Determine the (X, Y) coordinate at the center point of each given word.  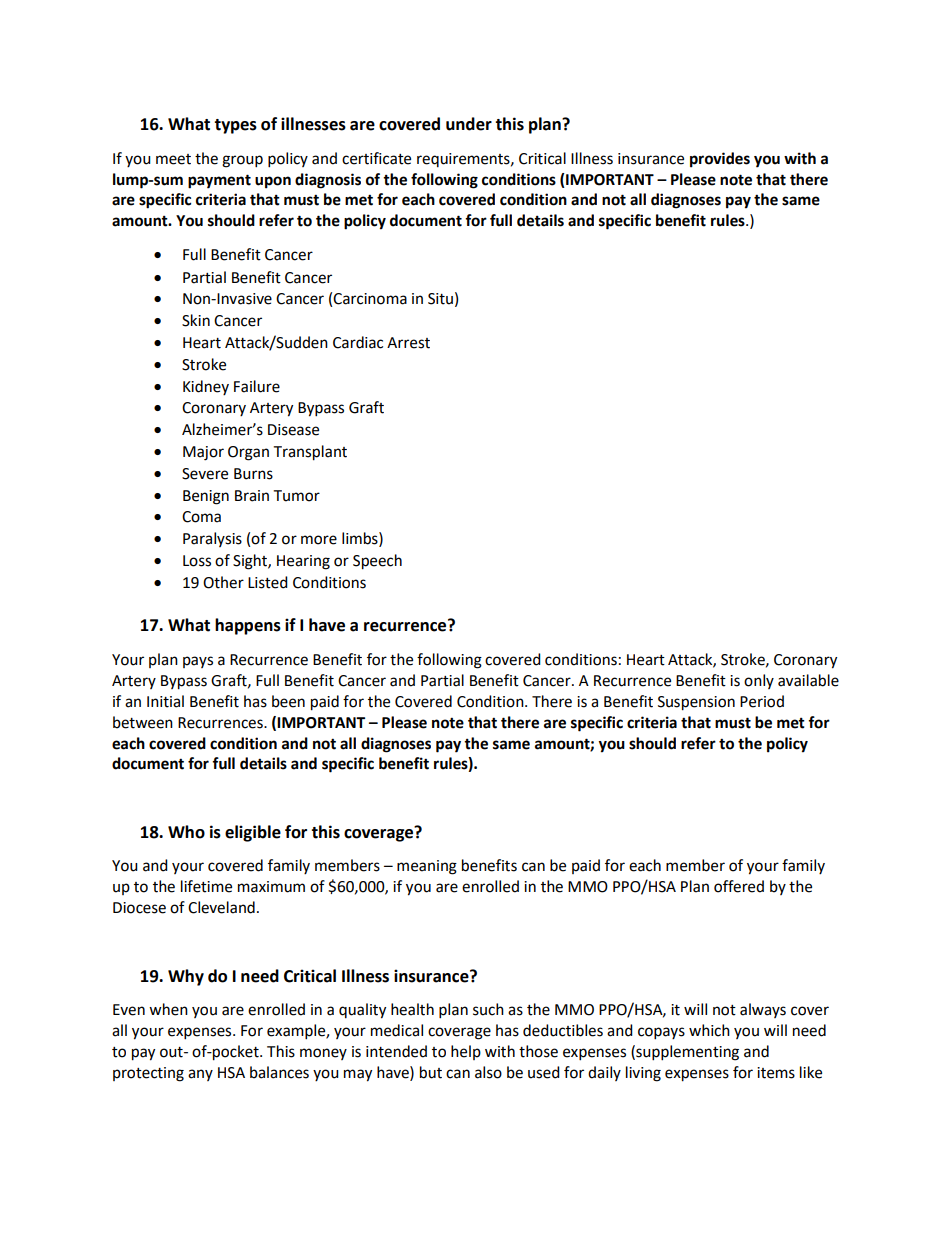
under (469, 124)
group (242, 161)
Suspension (696, 703)
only (759, 681)
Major (203, 453)
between (143, 722)
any (200, 1075)
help (466, 1052)
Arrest (408, 343)
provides (720, 160)
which (709, 1030)
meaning (427, 867)
